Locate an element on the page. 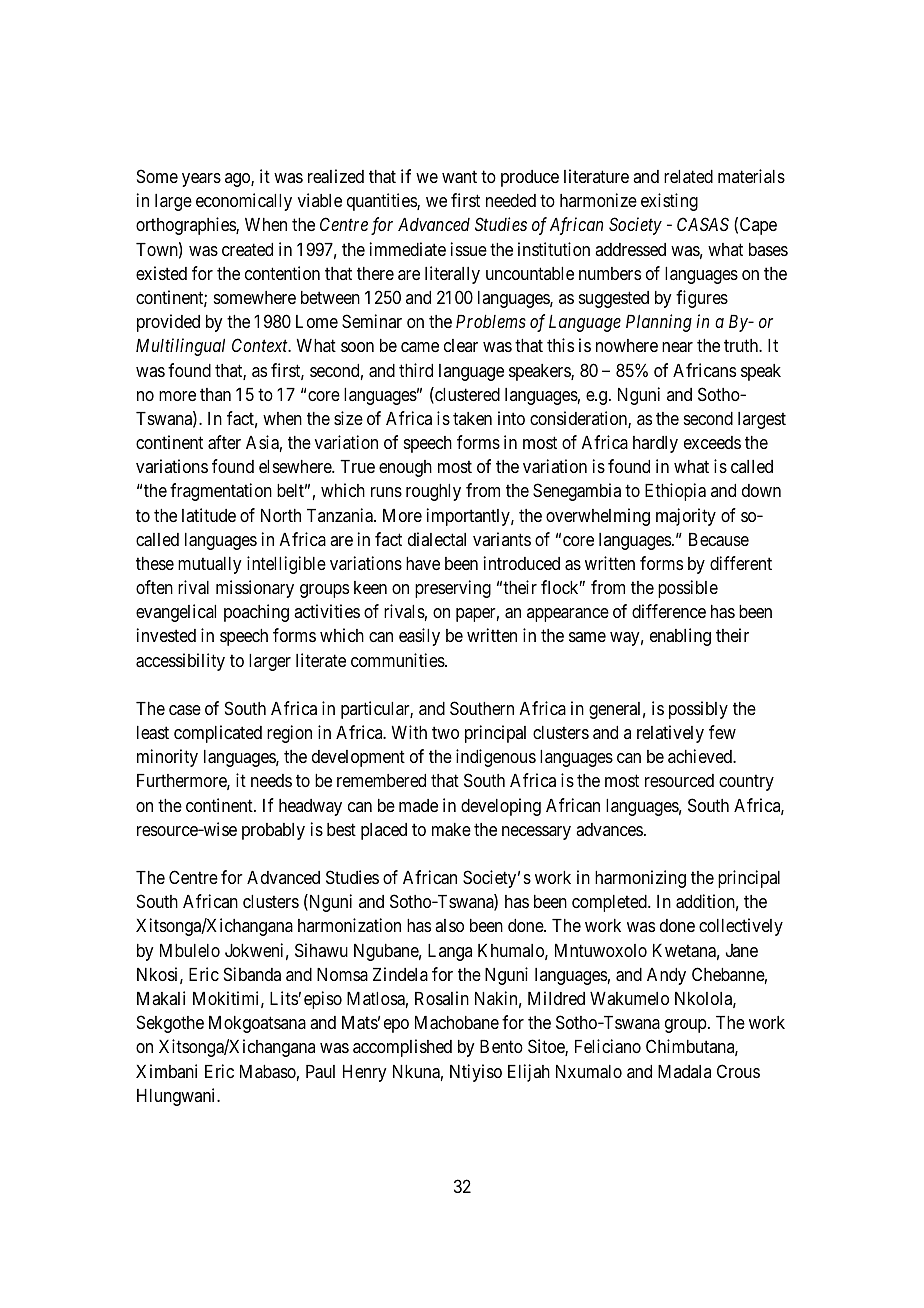  harmonizing is located at coordinates (640, 879).
